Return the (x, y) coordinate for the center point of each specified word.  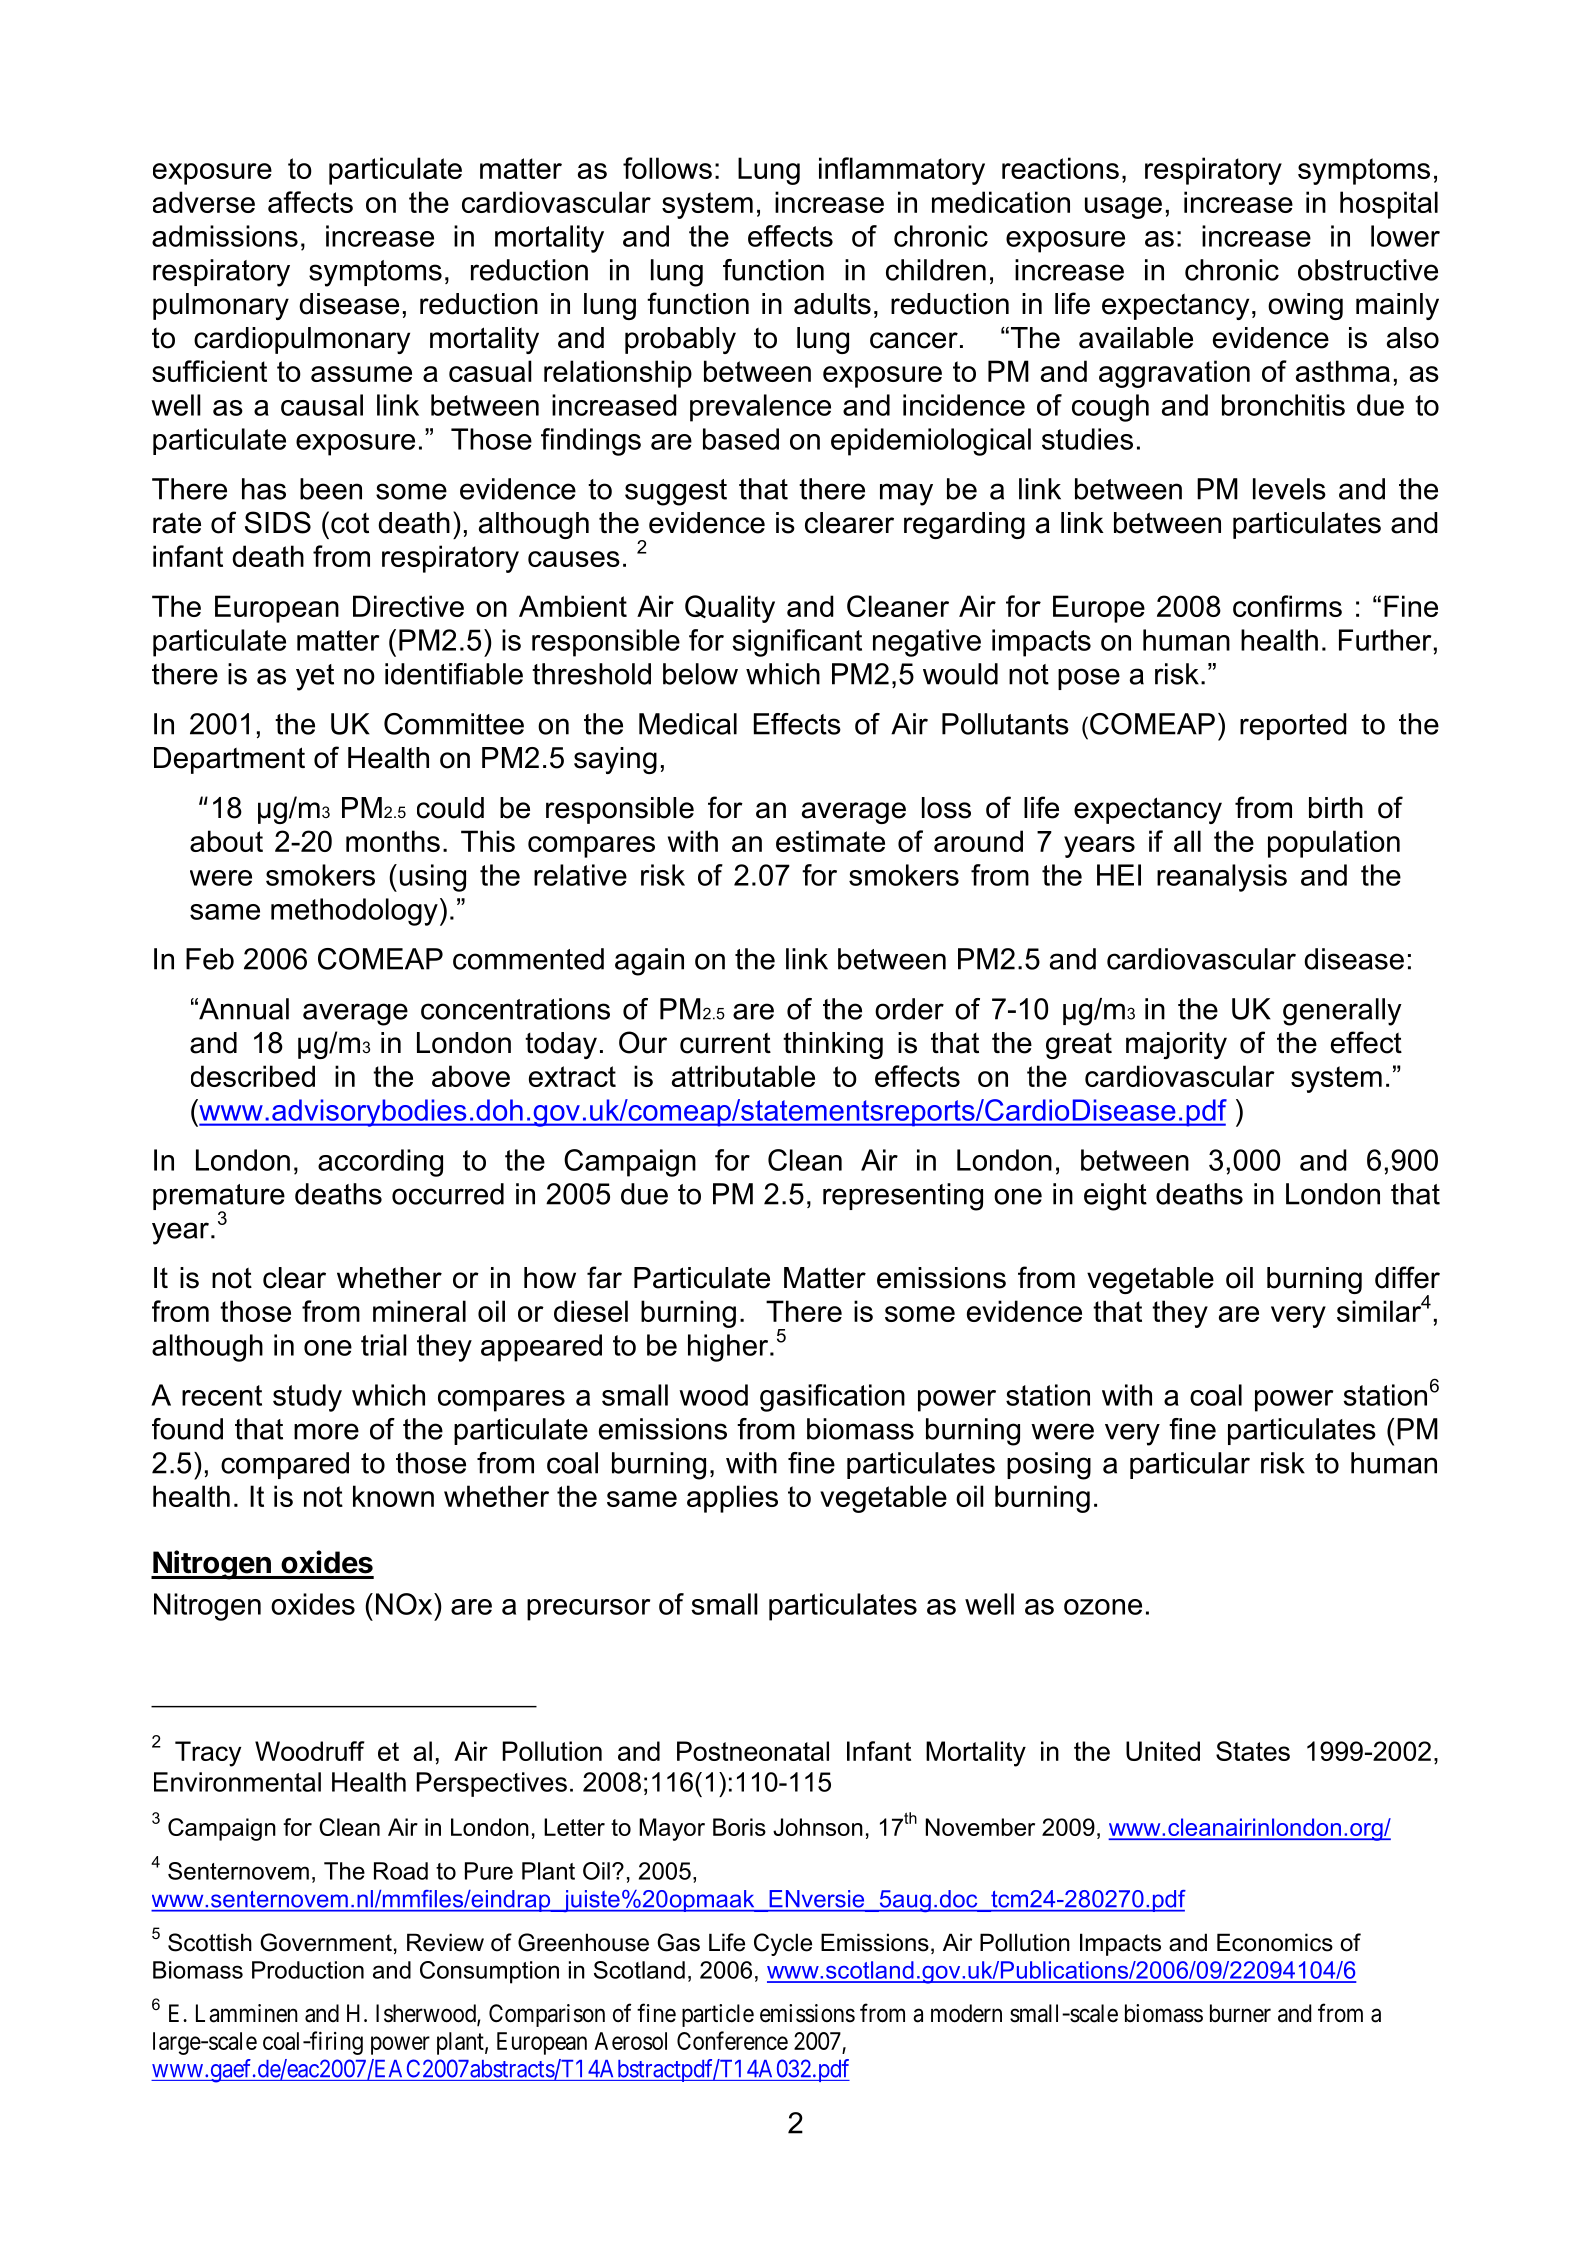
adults (832, 304)
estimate (830, 841)
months (393, 841)
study (307, 1398)
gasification (832, 1398)
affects (310, 202)
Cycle (783, 1944)
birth (1336, 808)
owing (1305, 306)
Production (308, 1970)
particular (1190, 1465)
